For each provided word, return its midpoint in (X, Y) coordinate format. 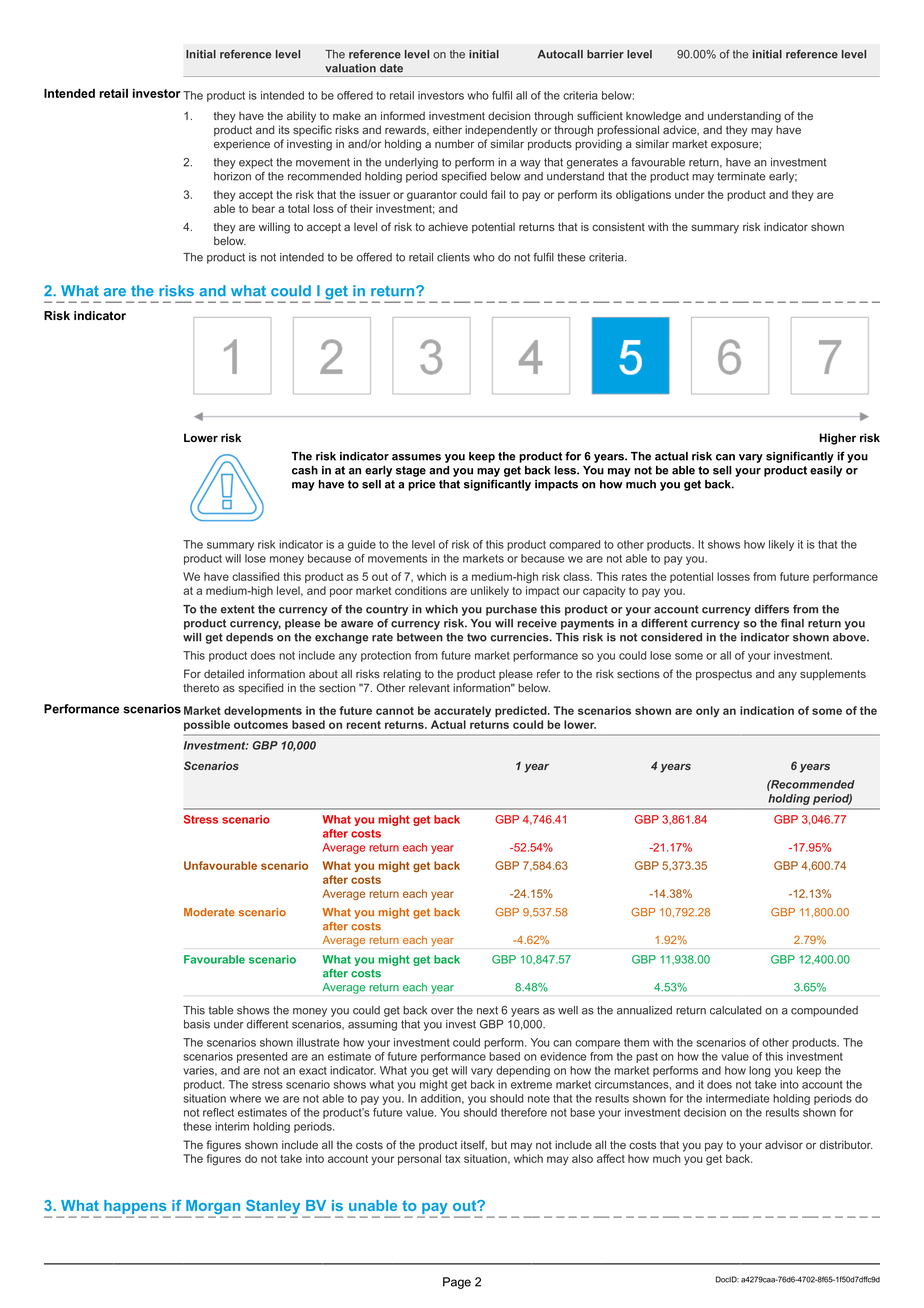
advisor (784, 1144)
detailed (224, 673)
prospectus (724, 675)
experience (242, 144)
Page (457, 1283)
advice (681, 130)
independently (501, 131)
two (477, 637)
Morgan (212, 1208)
